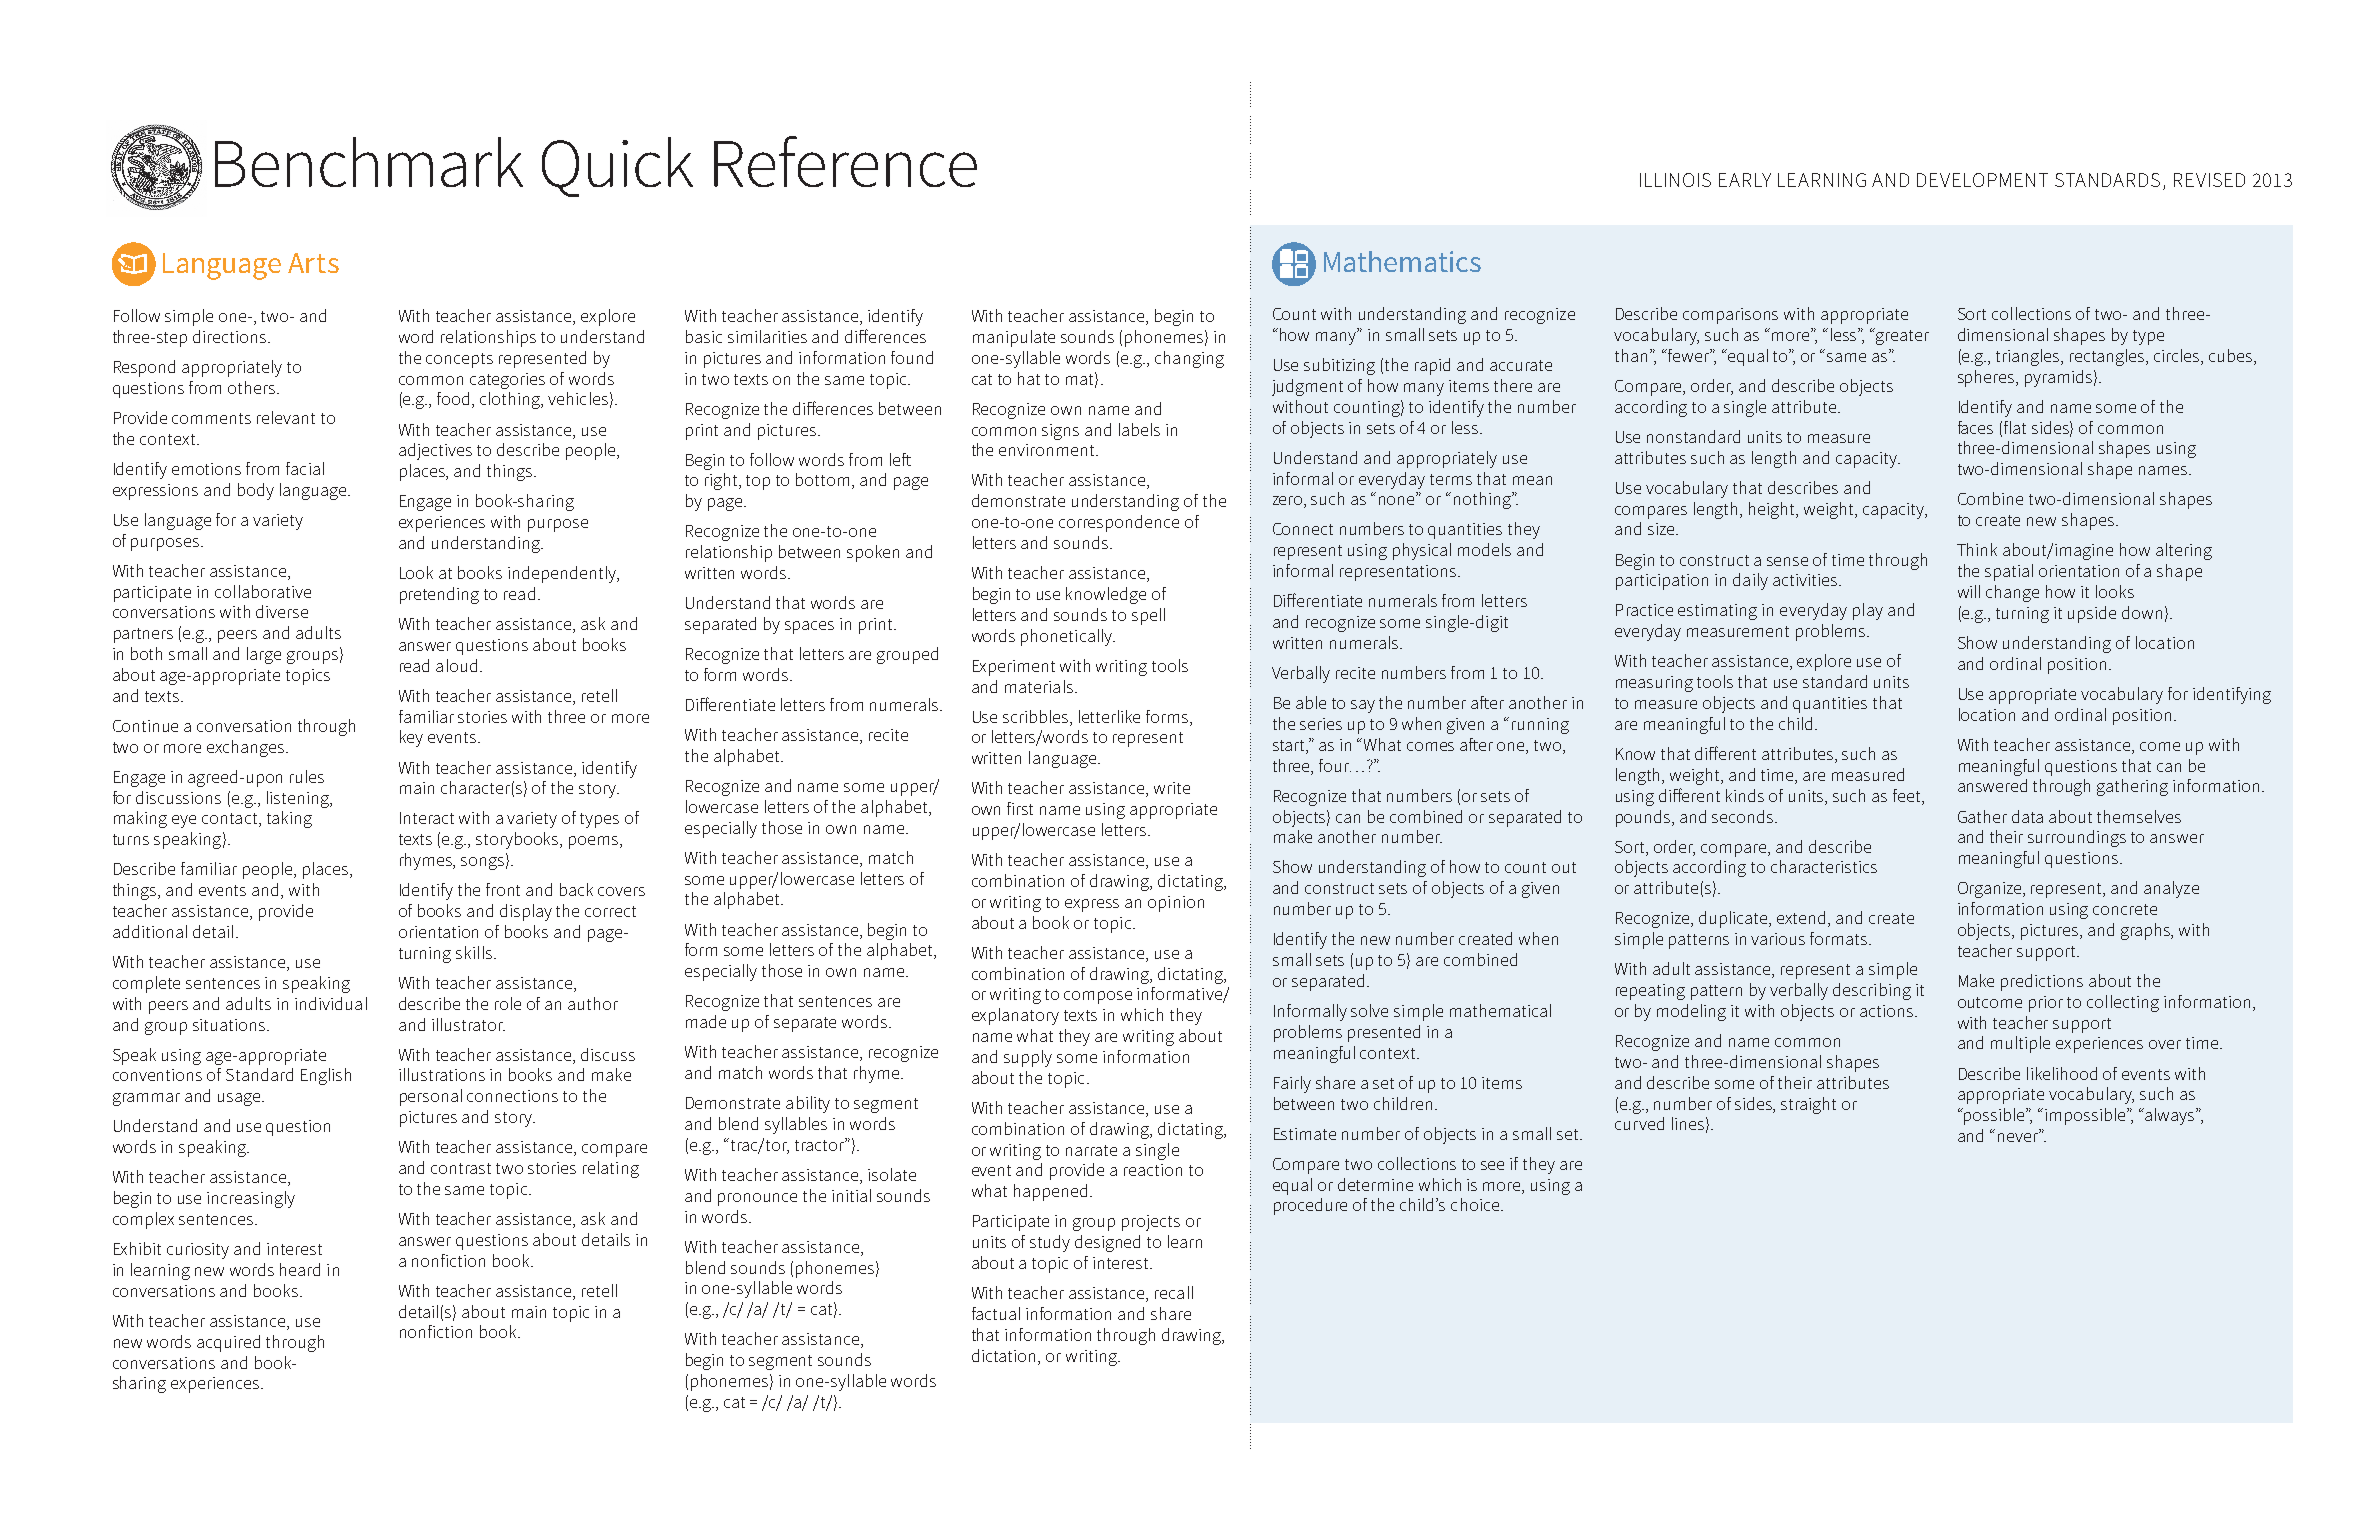 The image size is (2362, 1528). I want to click on Arts, so click(313, 263).
